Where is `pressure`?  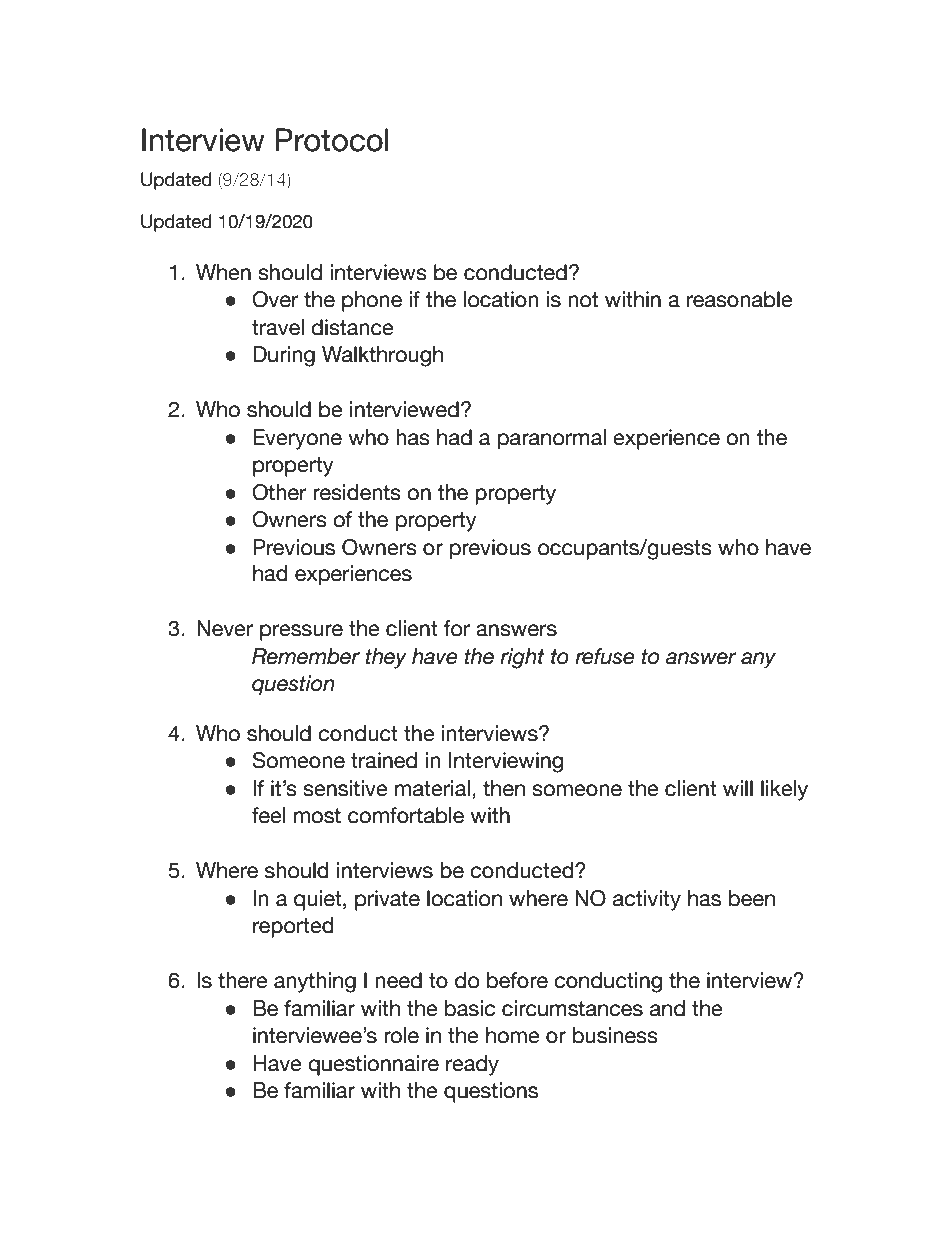
pressure is located at coordinates (301, 632).
